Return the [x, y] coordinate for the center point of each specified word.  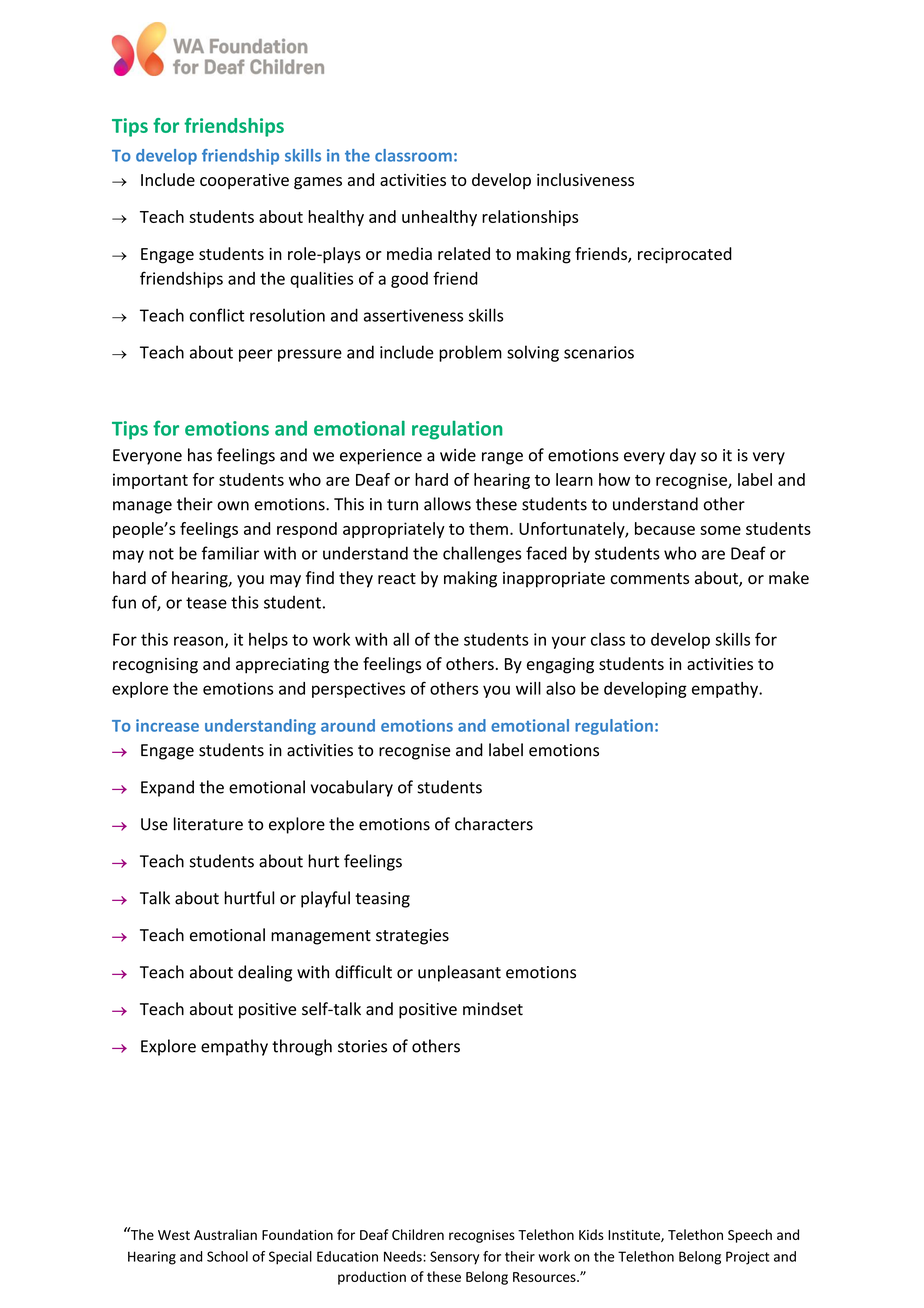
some [720, 530]
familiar [230, 553]
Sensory [455, 1258]
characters [494, 824]
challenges [482, 554]
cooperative [244, 181]
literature [208, 824]
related [464, 253]
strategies [412, 937]
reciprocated [685, 255]
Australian [225, 1234]
